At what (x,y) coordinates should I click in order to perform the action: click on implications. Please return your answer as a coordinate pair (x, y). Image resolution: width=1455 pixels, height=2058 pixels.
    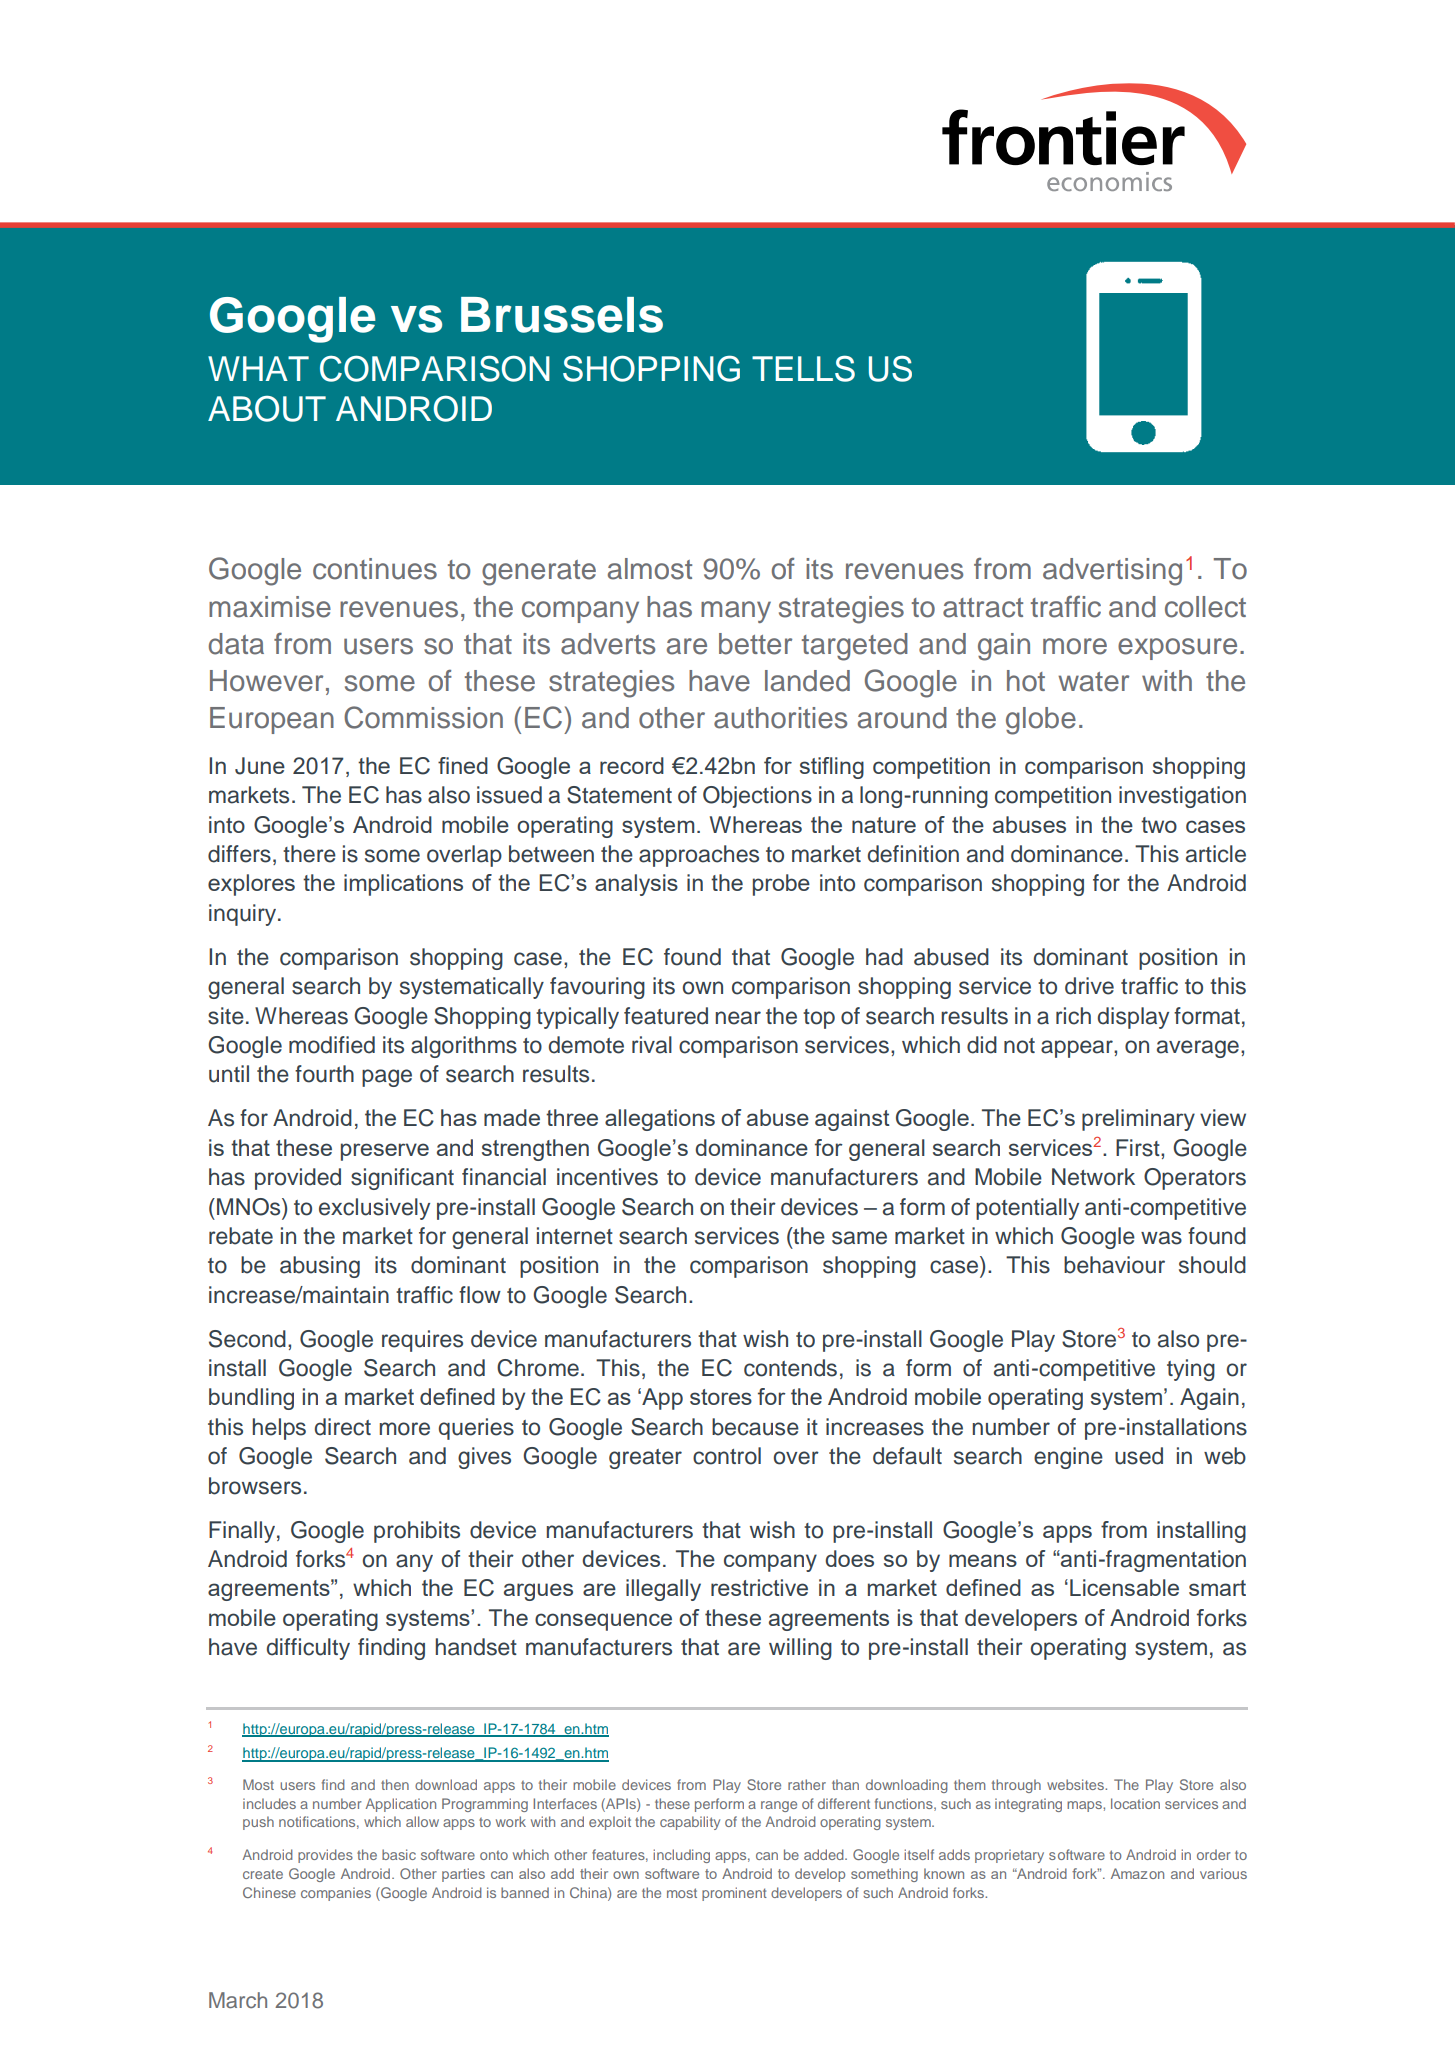
    Looking at the image, I should click on (403, 885).
